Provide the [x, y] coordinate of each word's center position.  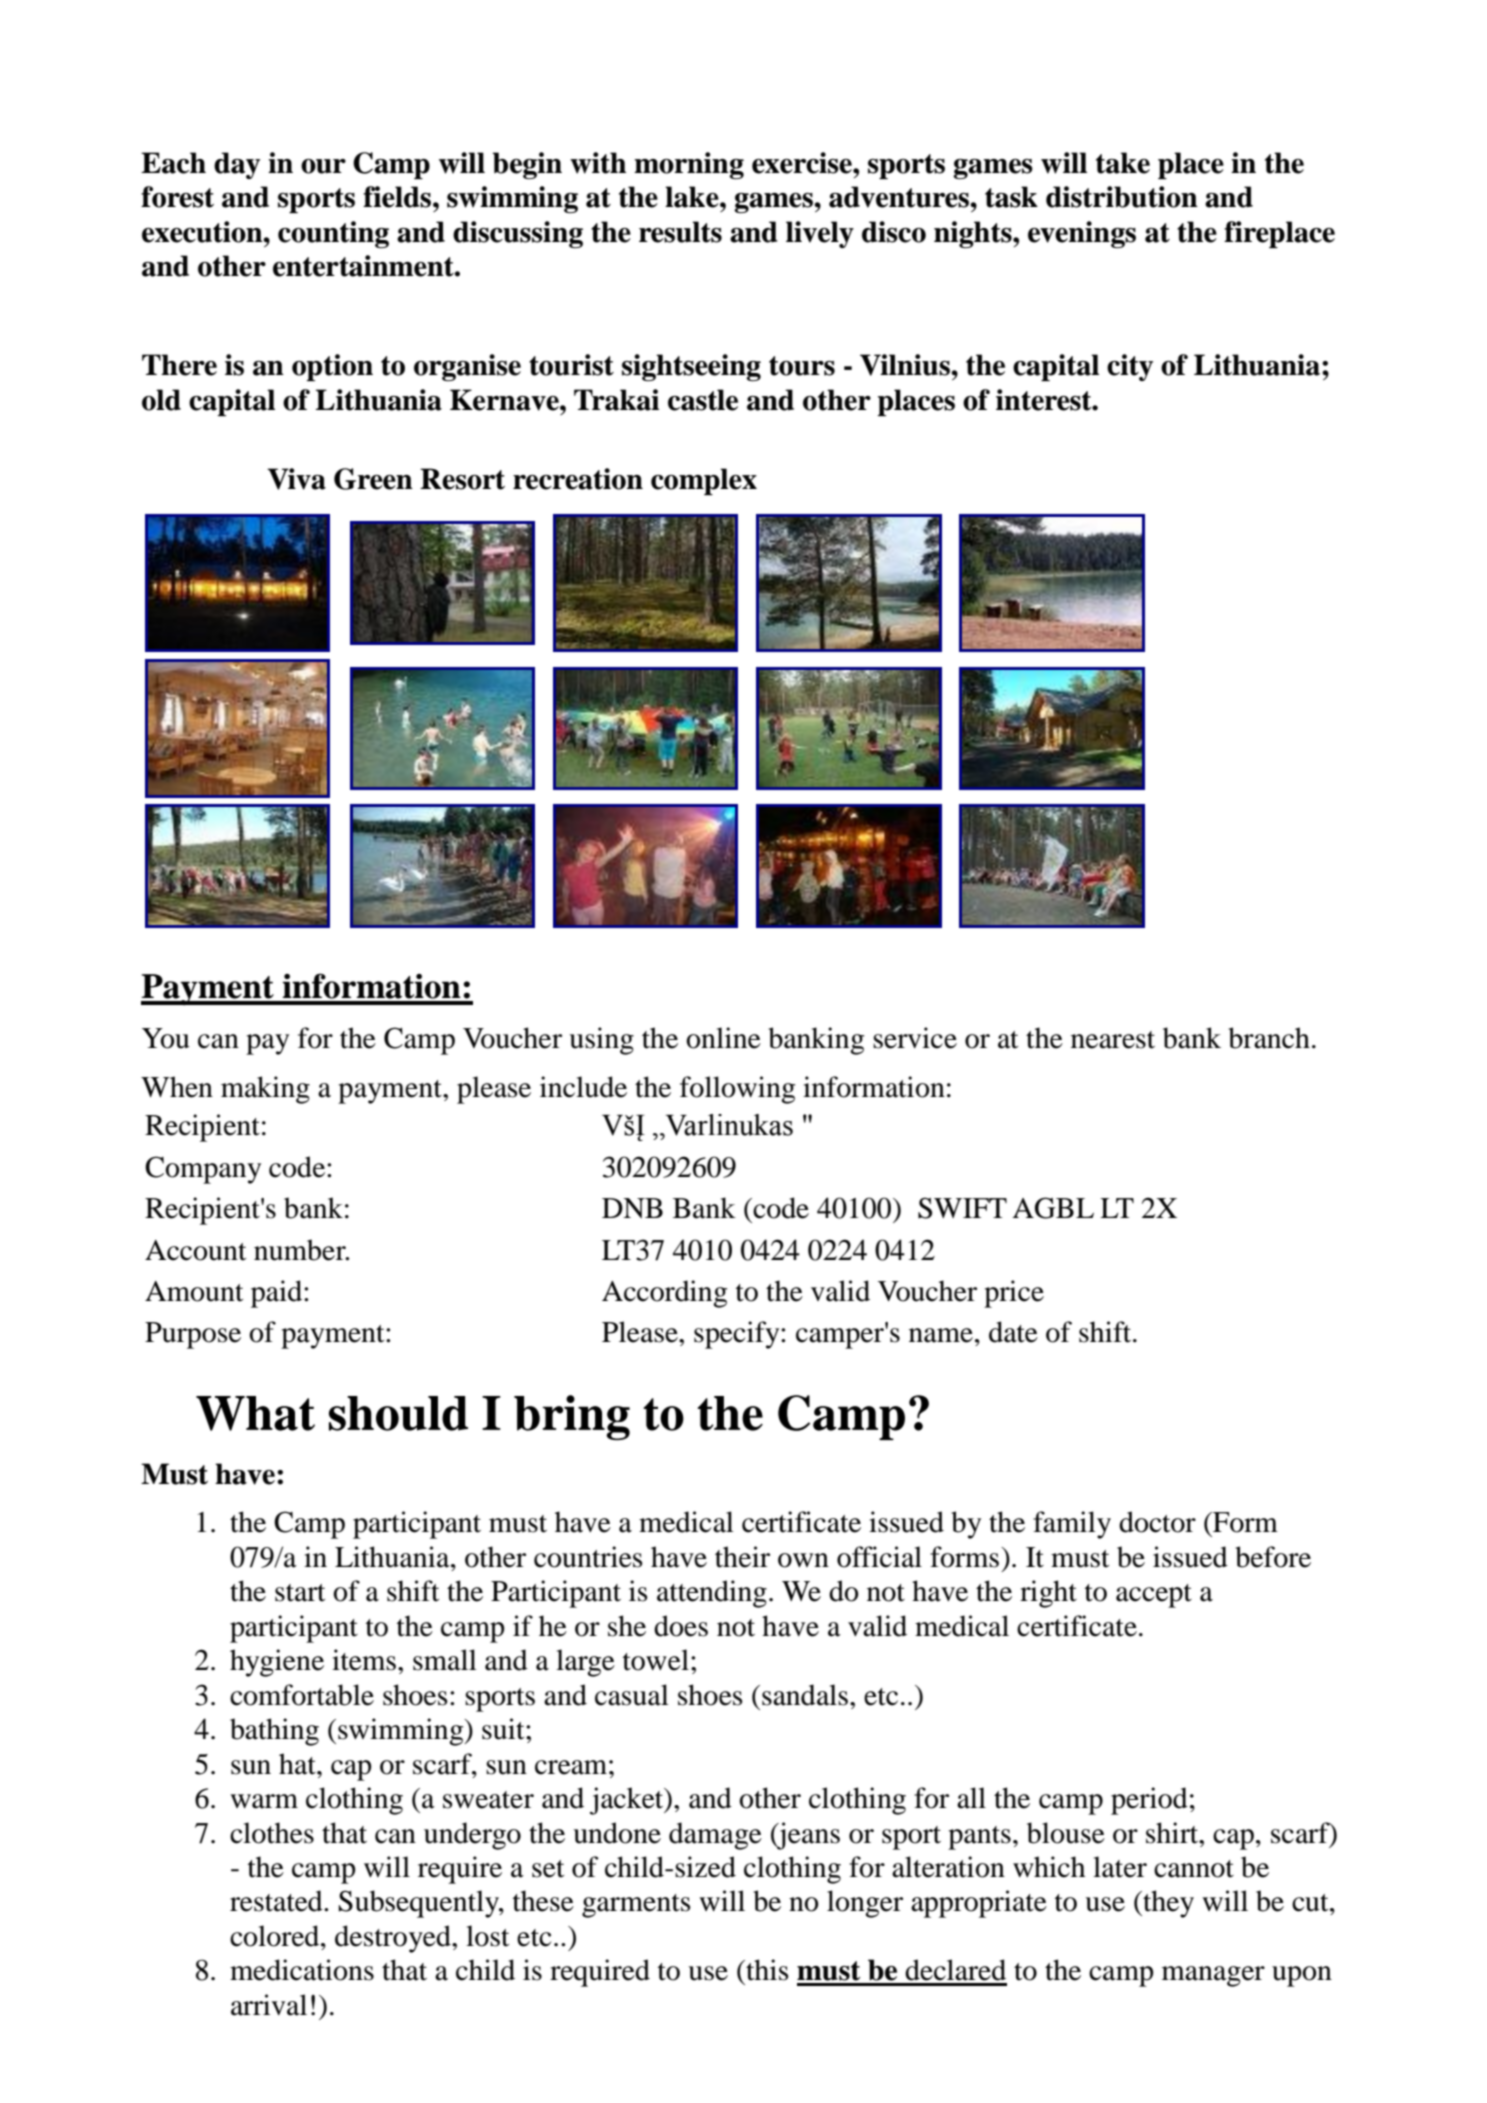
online [723, 1038]
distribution [1122, 197]
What [255, 1413]
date [1013, 1332]
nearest [1113, 1040]
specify [738, 1335]
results [680, 232]
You [166, 1038]
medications [302, 1970]
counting [333, 234]
